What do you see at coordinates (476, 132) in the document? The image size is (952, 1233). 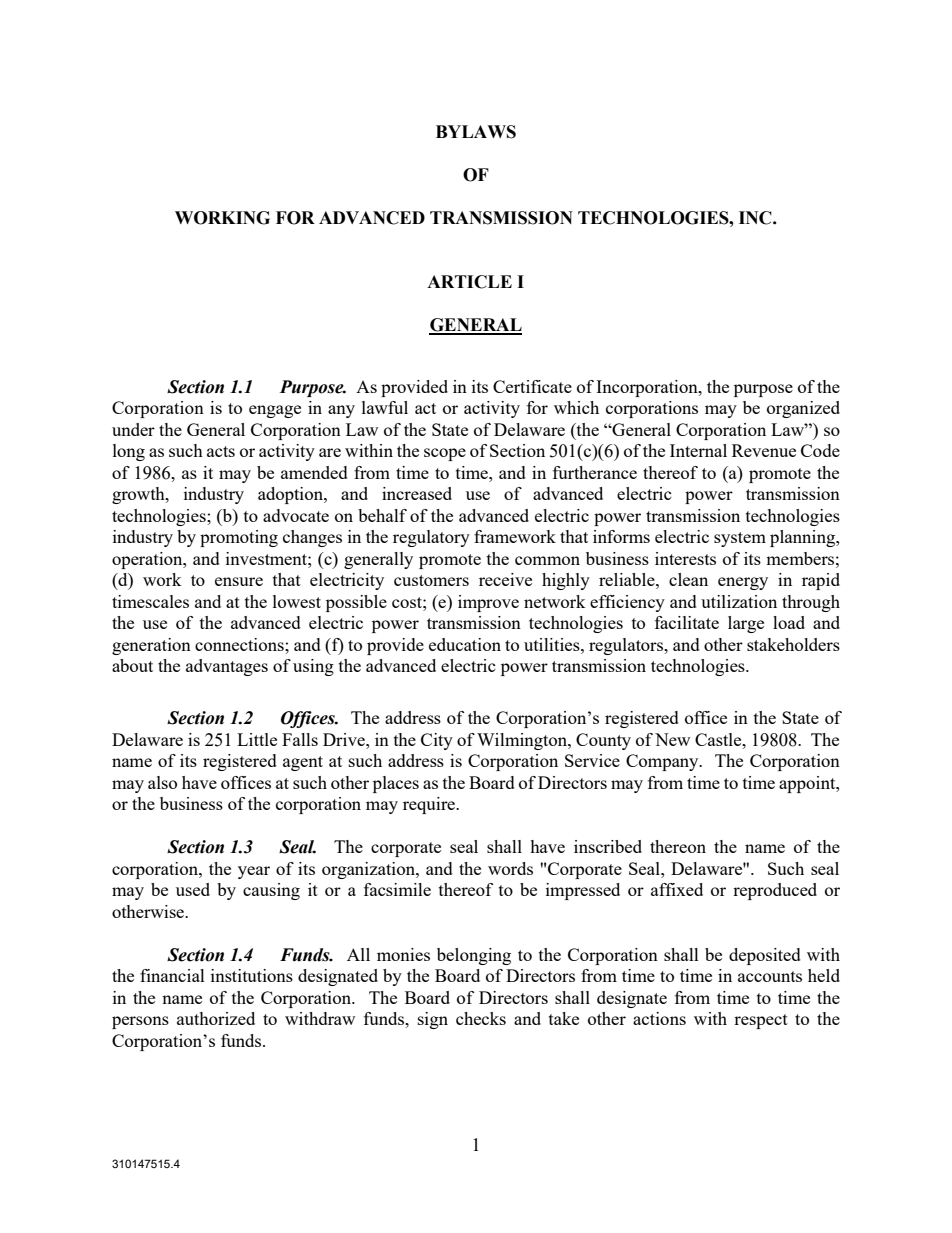 I see `BYLAWS` at bounding box center [476, 132].
